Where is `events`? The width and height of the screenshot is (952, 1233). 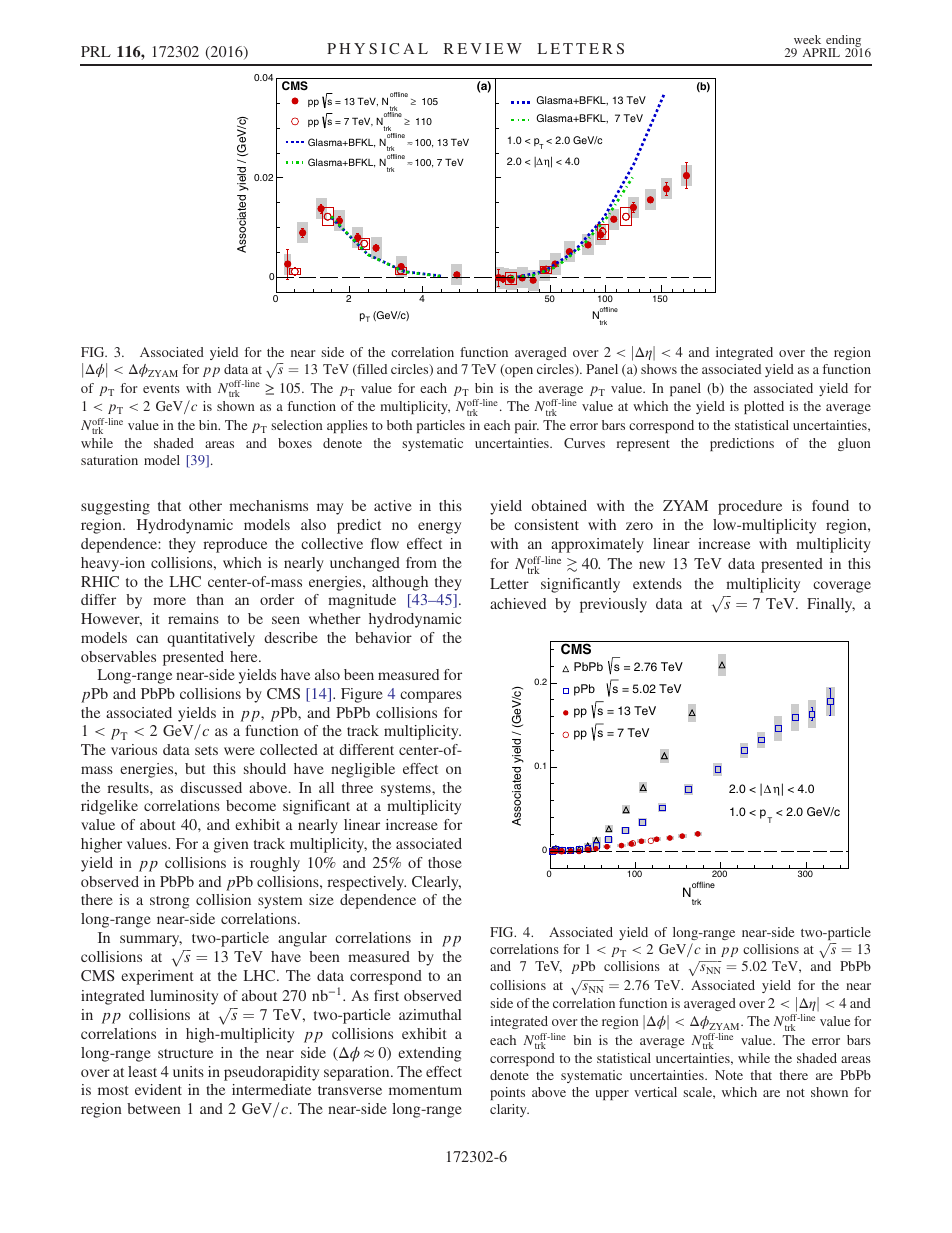 events is located at coordinates (161, 389).
